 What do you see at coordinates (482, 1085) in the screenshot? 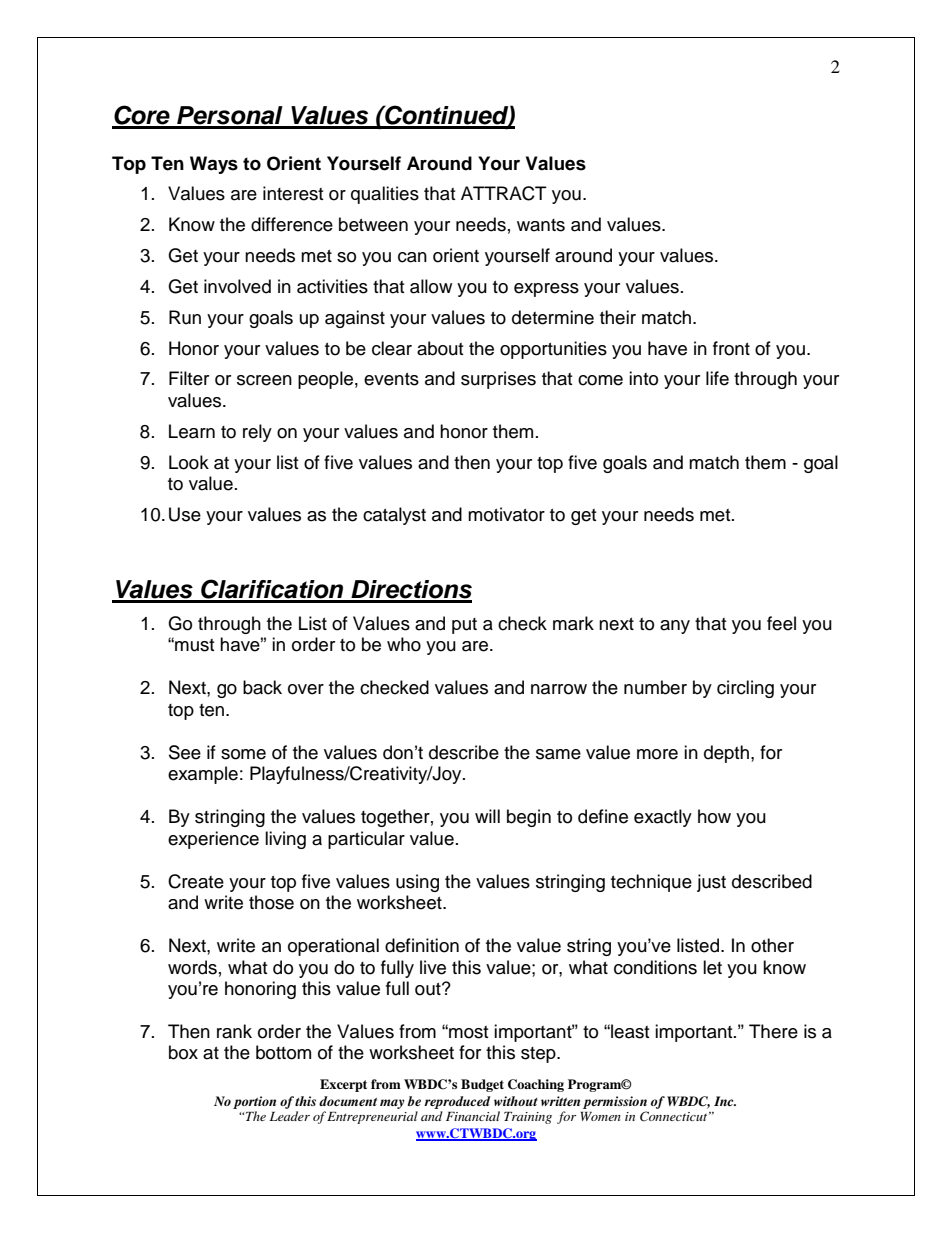
I see `Budget` at bounding box center [482, 1085].
